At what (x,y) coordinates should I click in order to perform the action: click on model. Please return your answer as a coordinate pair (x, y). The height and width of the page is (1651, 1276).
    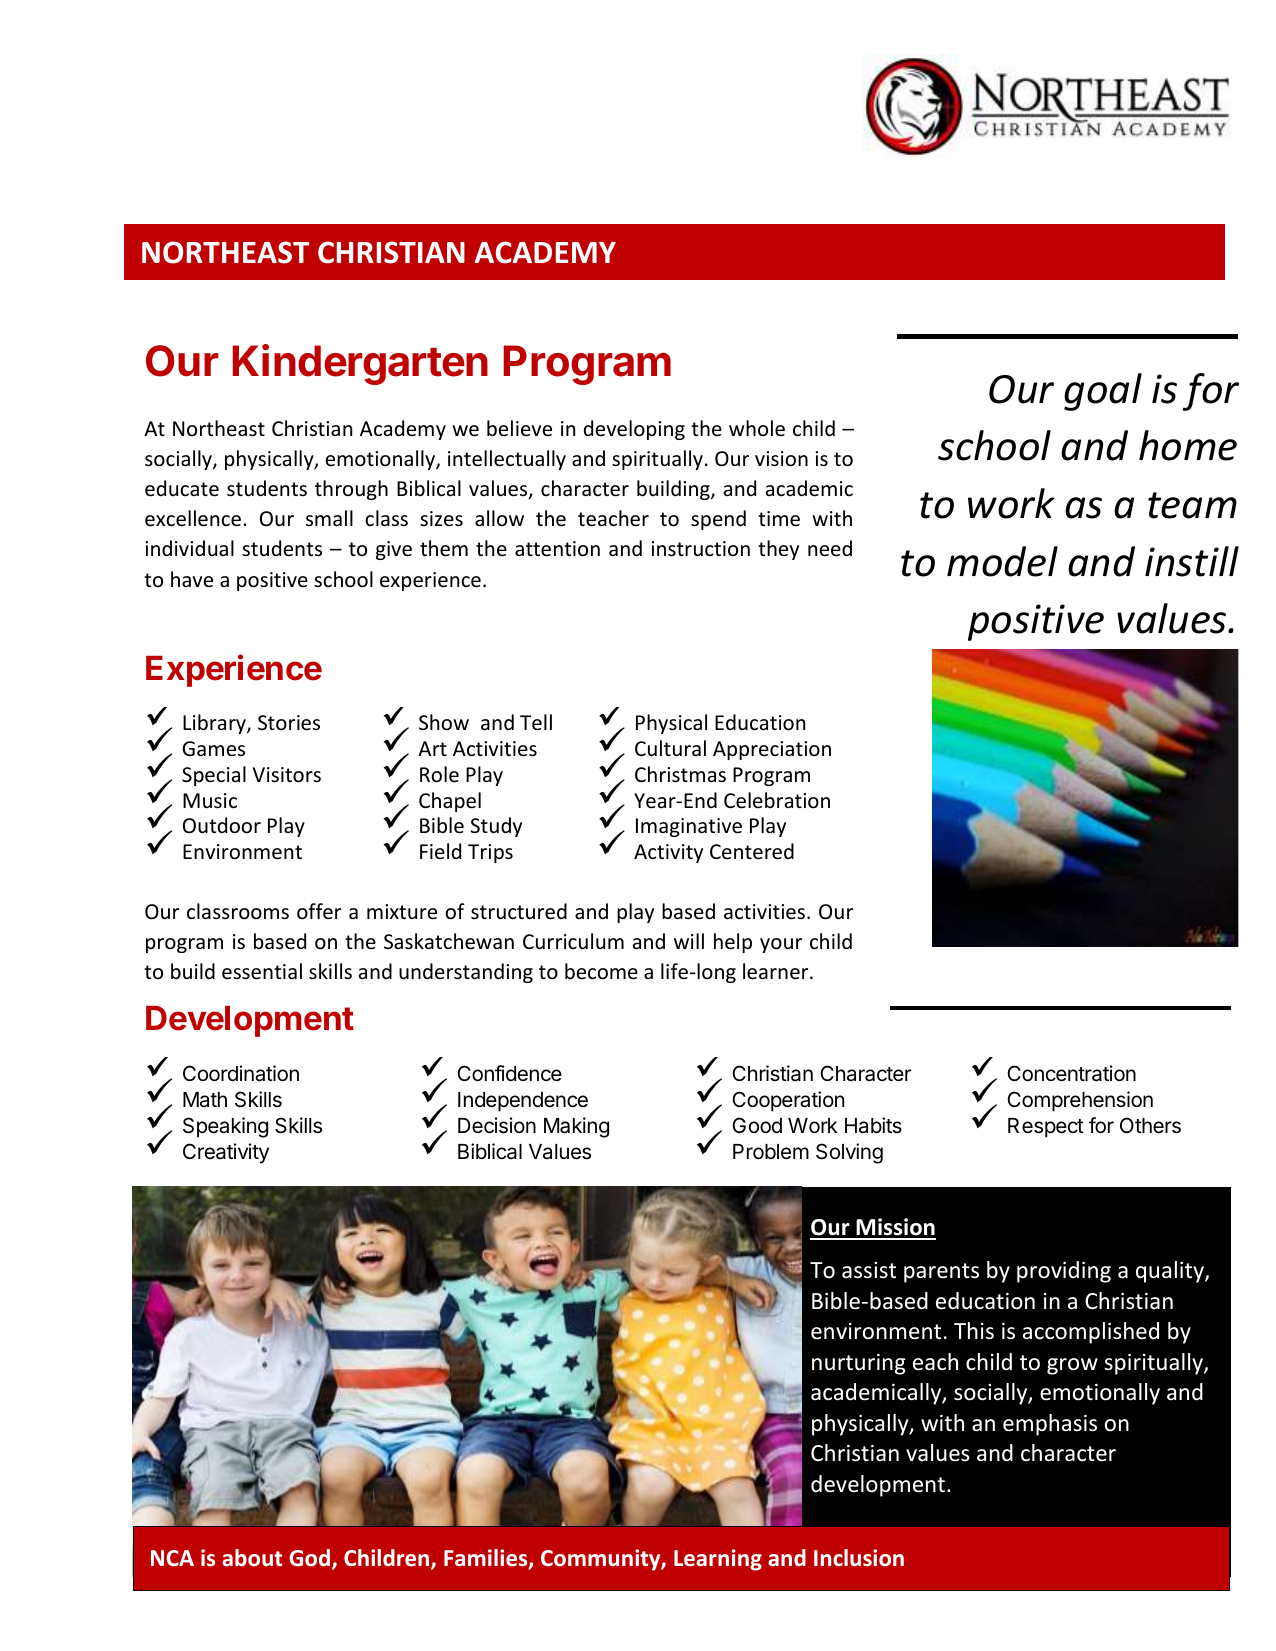
    Looking at the image, I should click on (1002, 561).
